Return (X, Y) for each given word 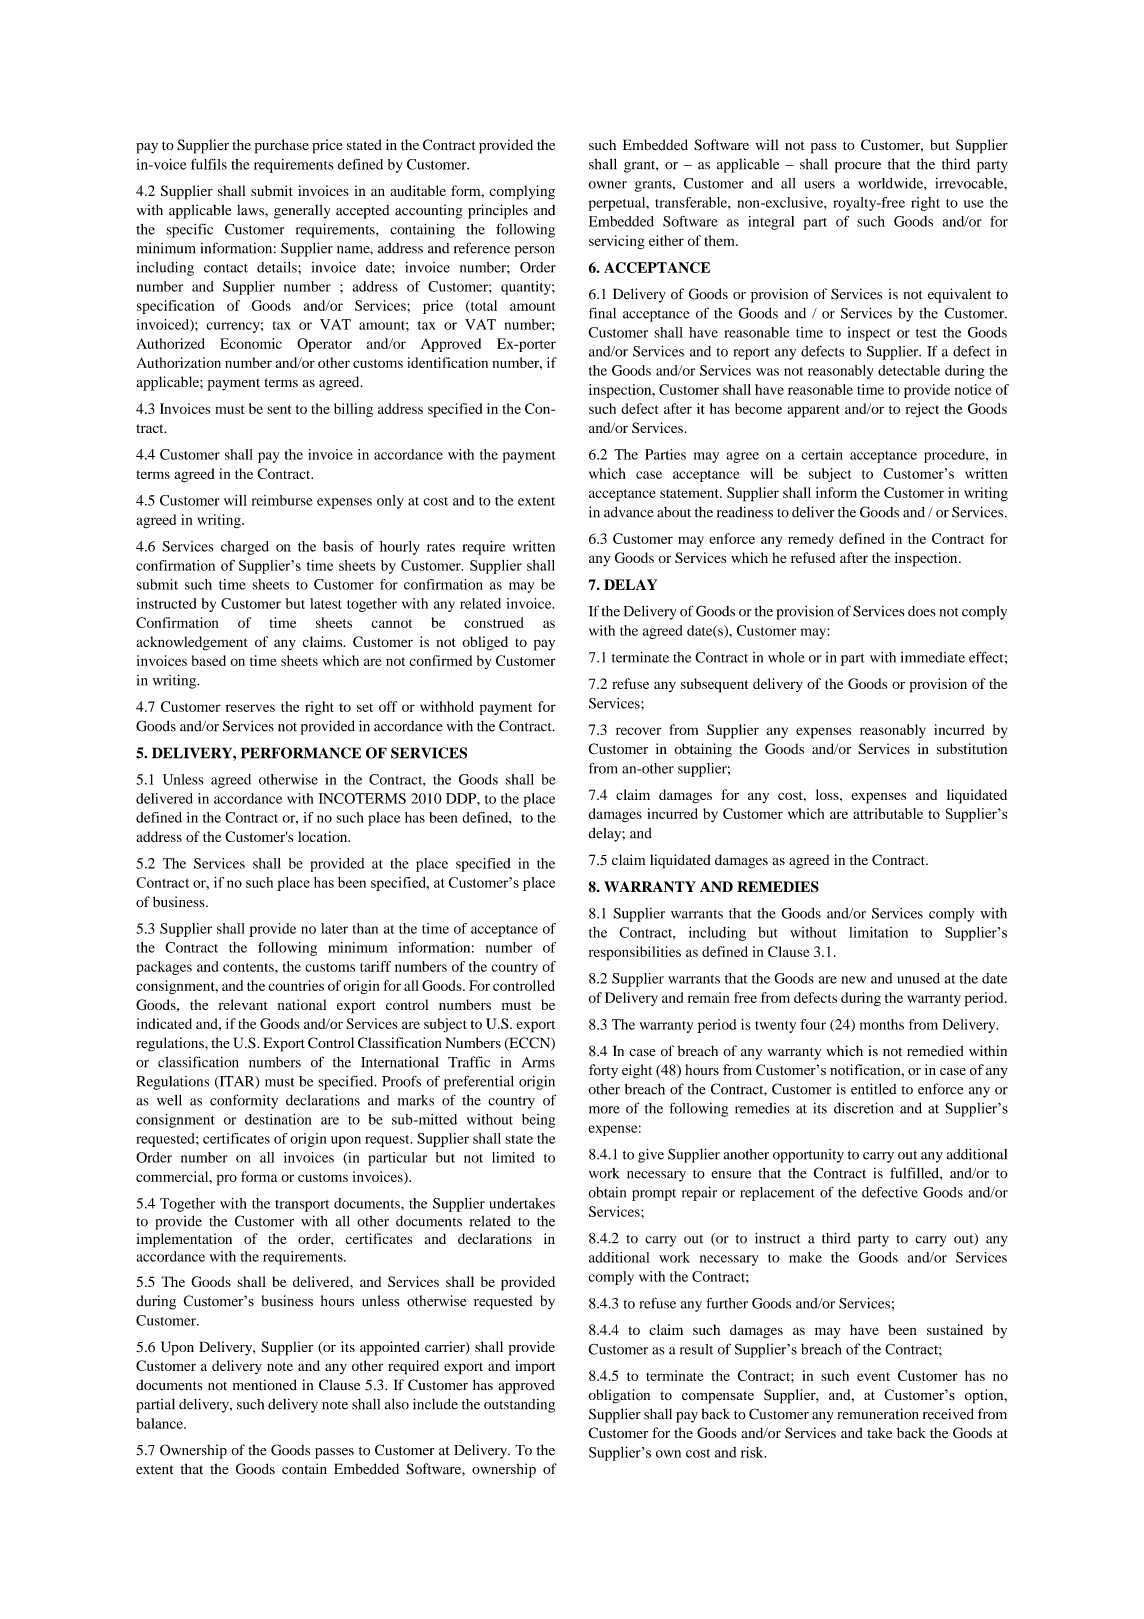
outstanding (519, 1406)
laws (251, 210)
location (324, 836)
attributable (888, 813)
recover (639, 731)
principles (498, 211)
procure (858, 167)
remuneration (878, 1414)
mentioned (265, 1385)
